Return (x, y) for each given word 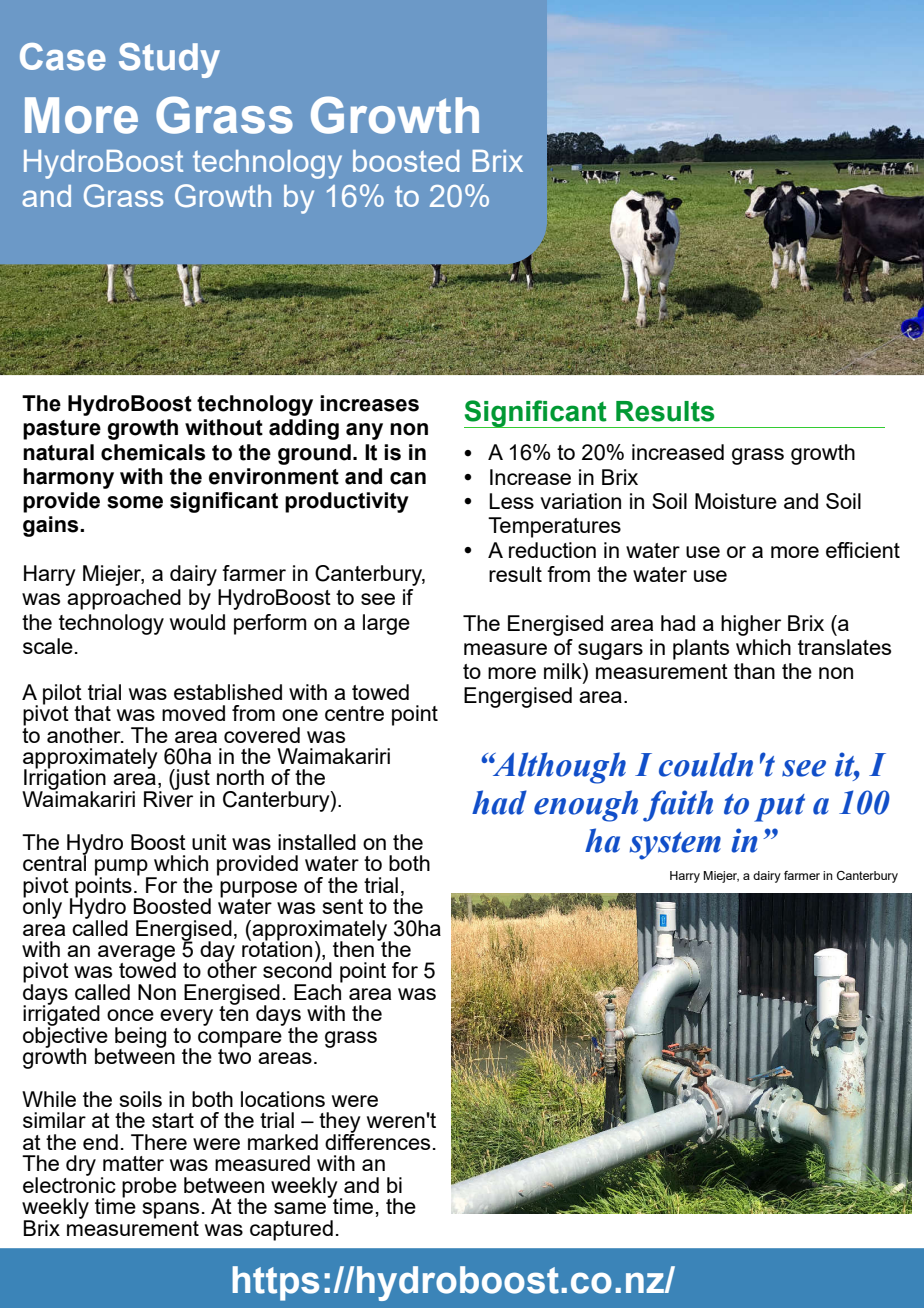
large (386, 624)
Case (63, 57)
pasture (62, 430)
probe (149, 1187)
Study (169, 60)
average (137, 954)
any (364, 431)
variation (580, 501)
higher (751, 625)
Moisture (736, 501)
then (353, 949)
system (675, 846)
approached (124, 599)
